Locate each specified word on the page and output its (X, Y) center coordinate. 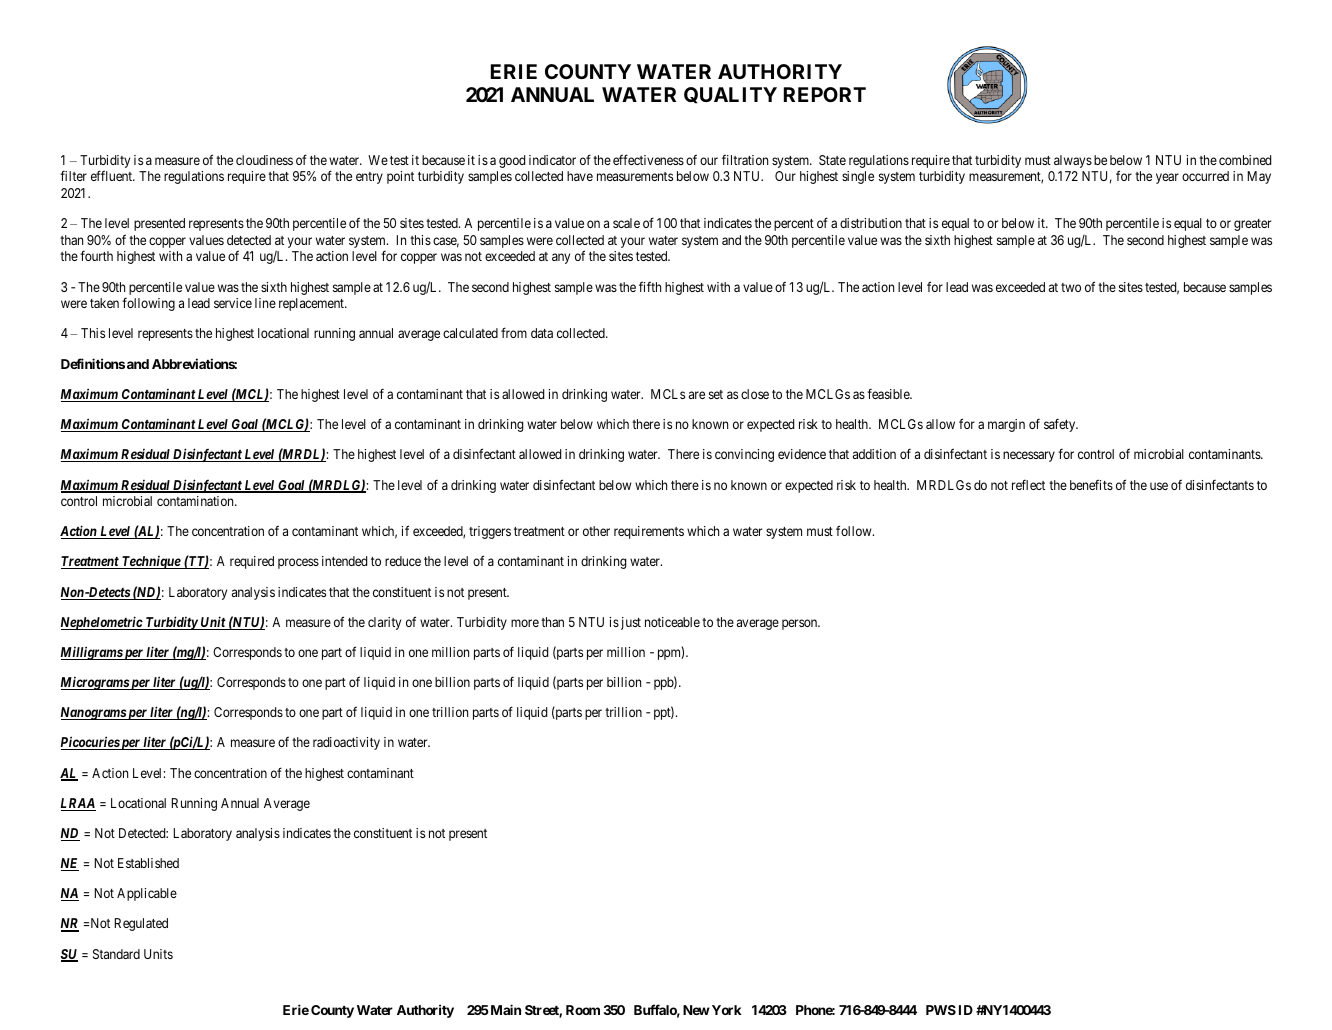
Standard (116, 954)
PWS (941, 1010)
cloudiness (264, 160)
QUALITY (730, 95)
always (1073, 161)
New (696, 1010)
